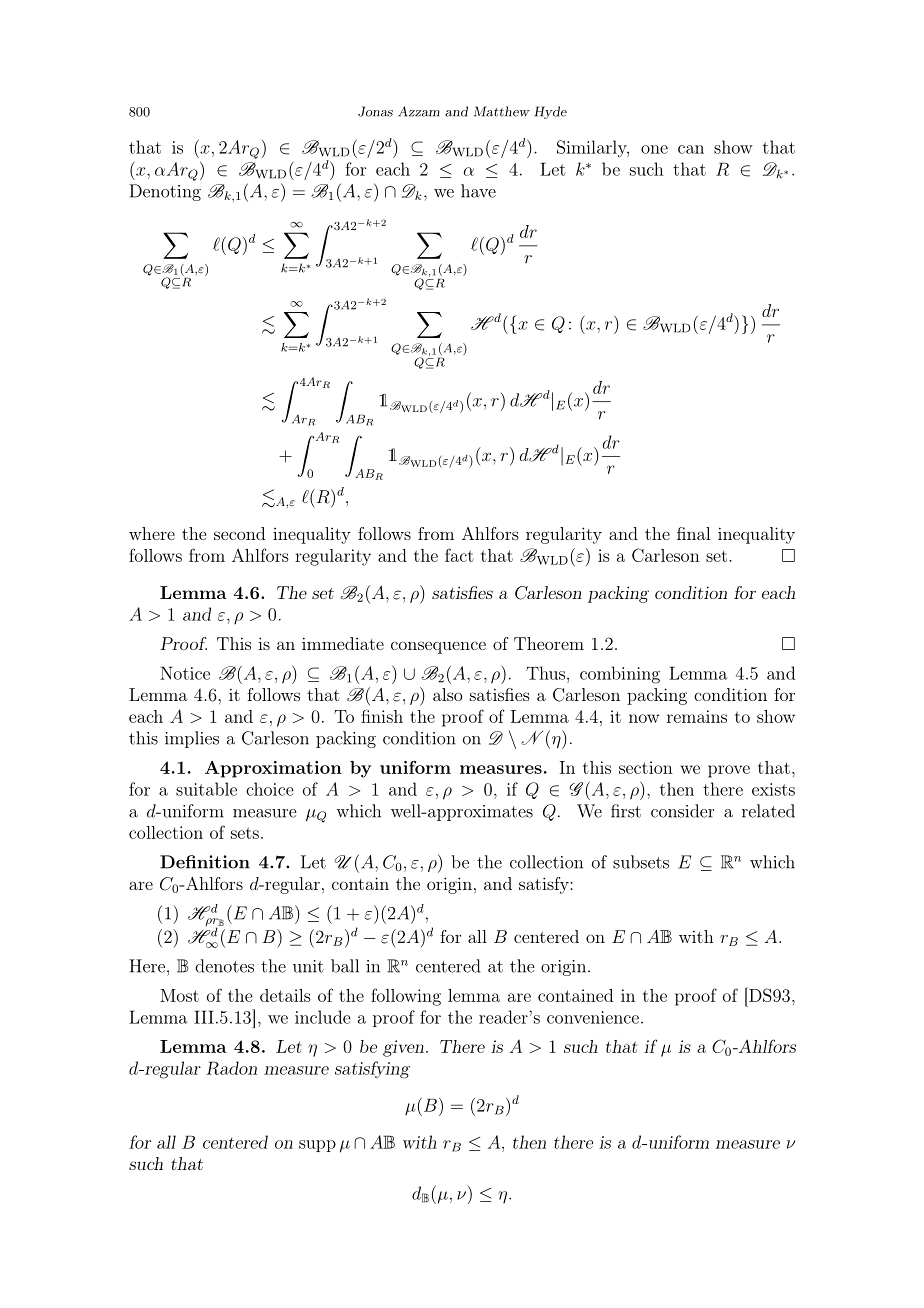 The image size is (924, 1308). Describe the element at coordinates (231, 1068) in the image. I see `Radon` at that location.
